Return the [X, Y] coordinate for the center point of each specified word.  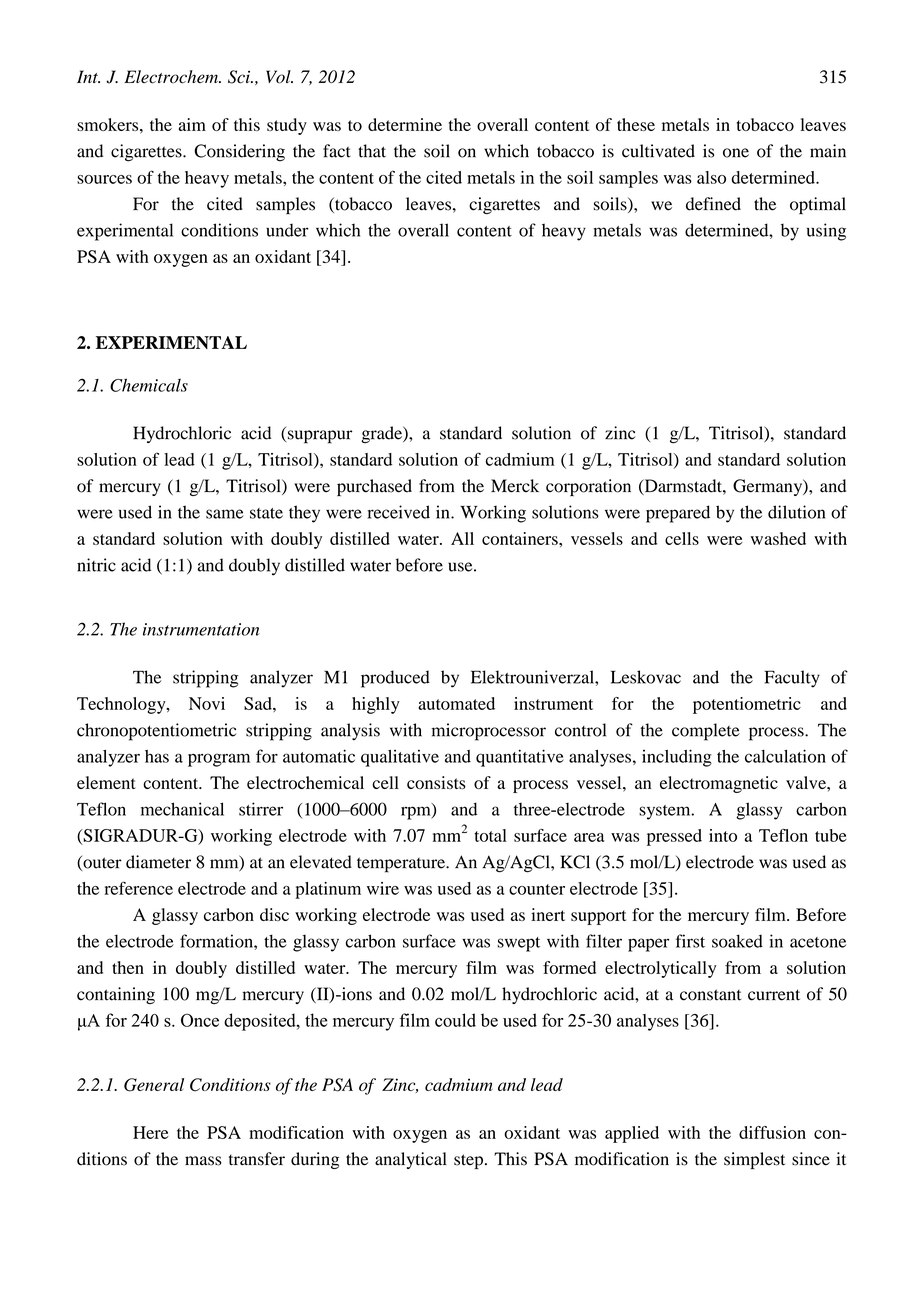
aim [192, 124]
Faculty [792, 679]
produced [395, 679]
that [372, 151]
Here [151, 1132]
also [711, 177]
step [468, 1161]
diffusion [772, 1132]
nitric [96, 565]
